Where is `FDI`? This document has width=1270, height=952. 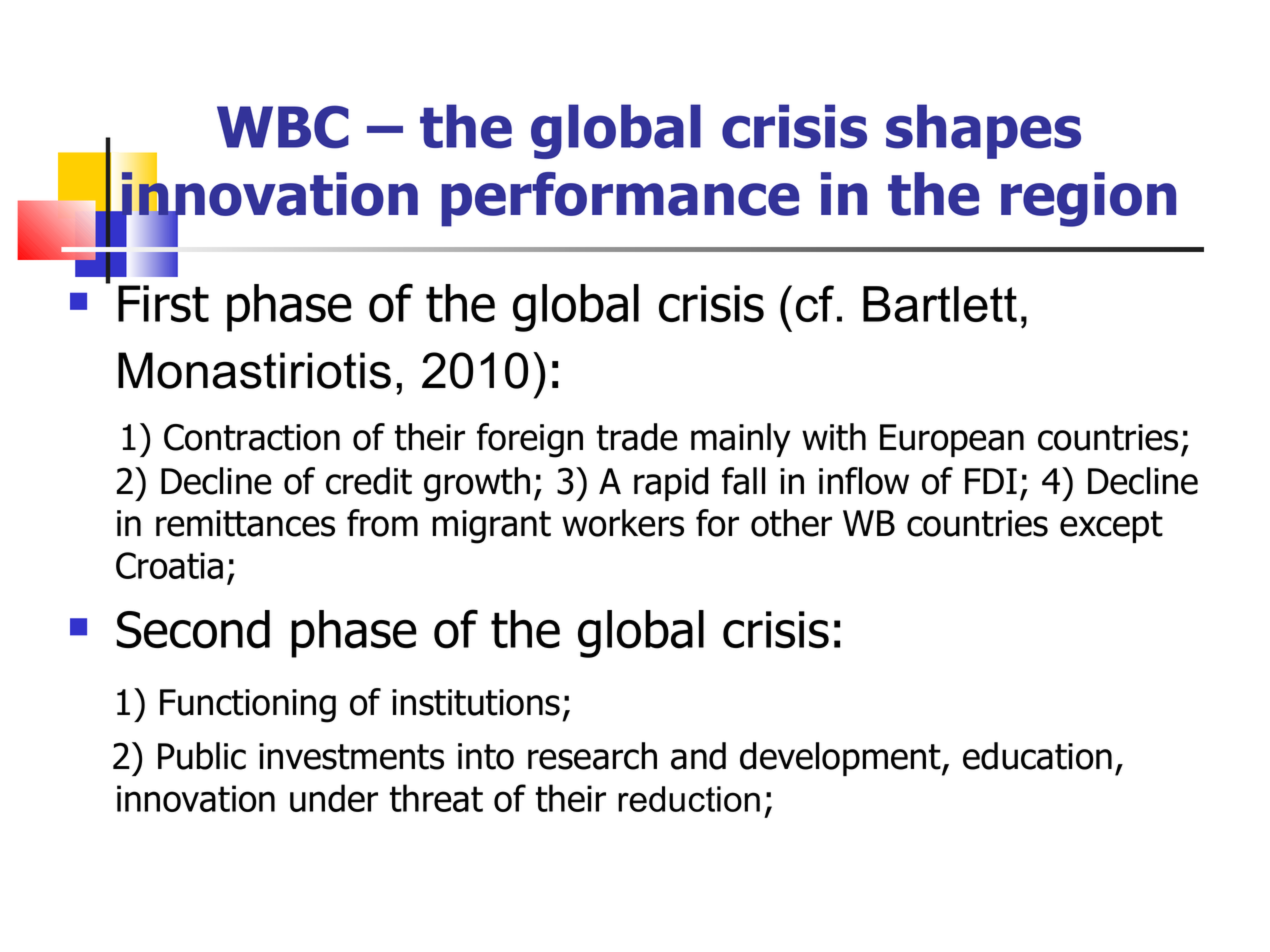 FDI is located at coordinates (991, 481).
